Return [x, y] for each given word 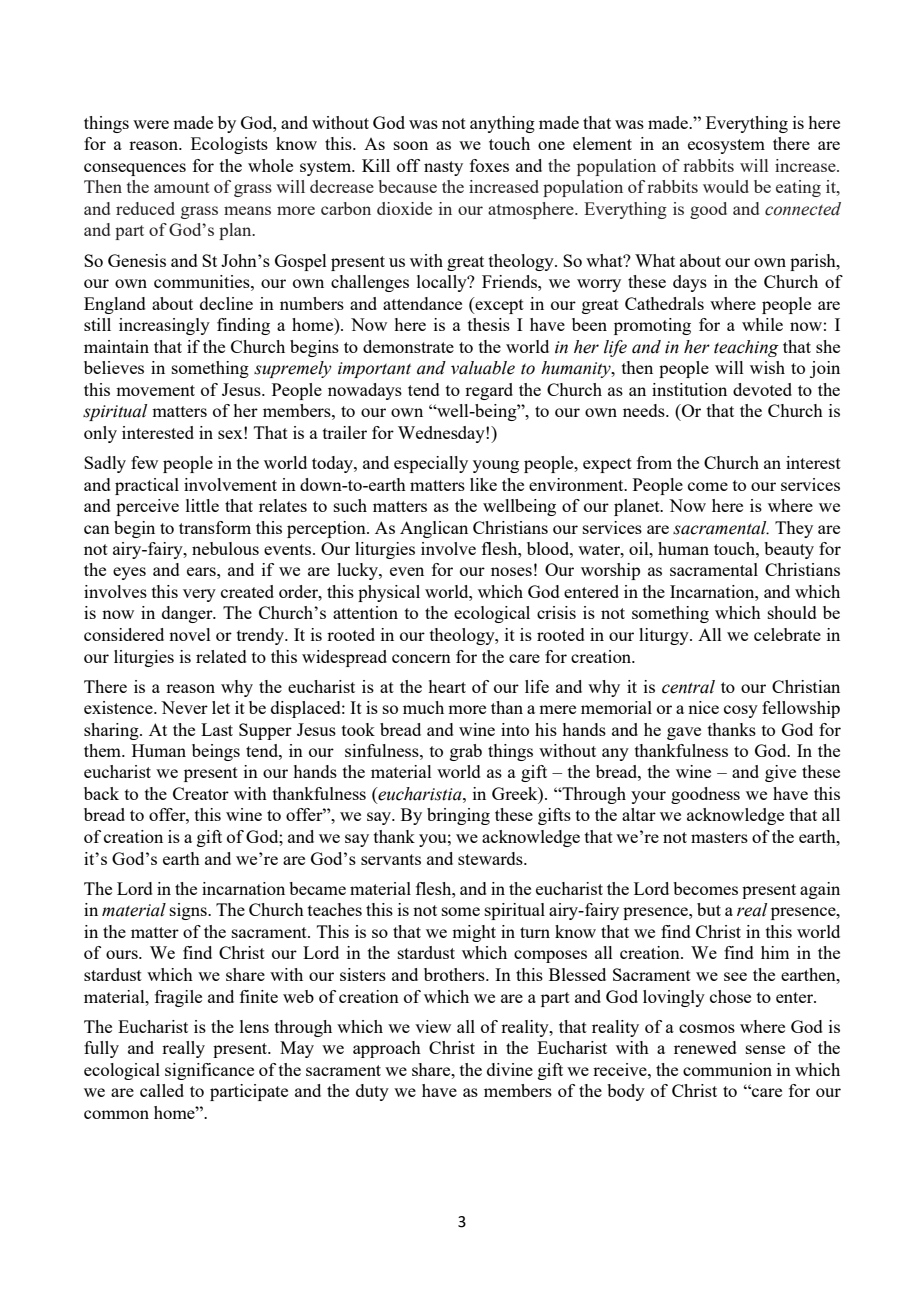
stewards [491, 858]
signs [189, 911]
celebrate [787, 634]
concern [421, 658]
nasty [443, 168]
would [726, 186]
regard [489, 391]
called [162, 1090]
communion [727, 1069]
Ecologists [229, 145]
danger [188, 614]
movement [155, 390]
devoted [762, 389]
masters [719, 837]
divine [510, 1069]
